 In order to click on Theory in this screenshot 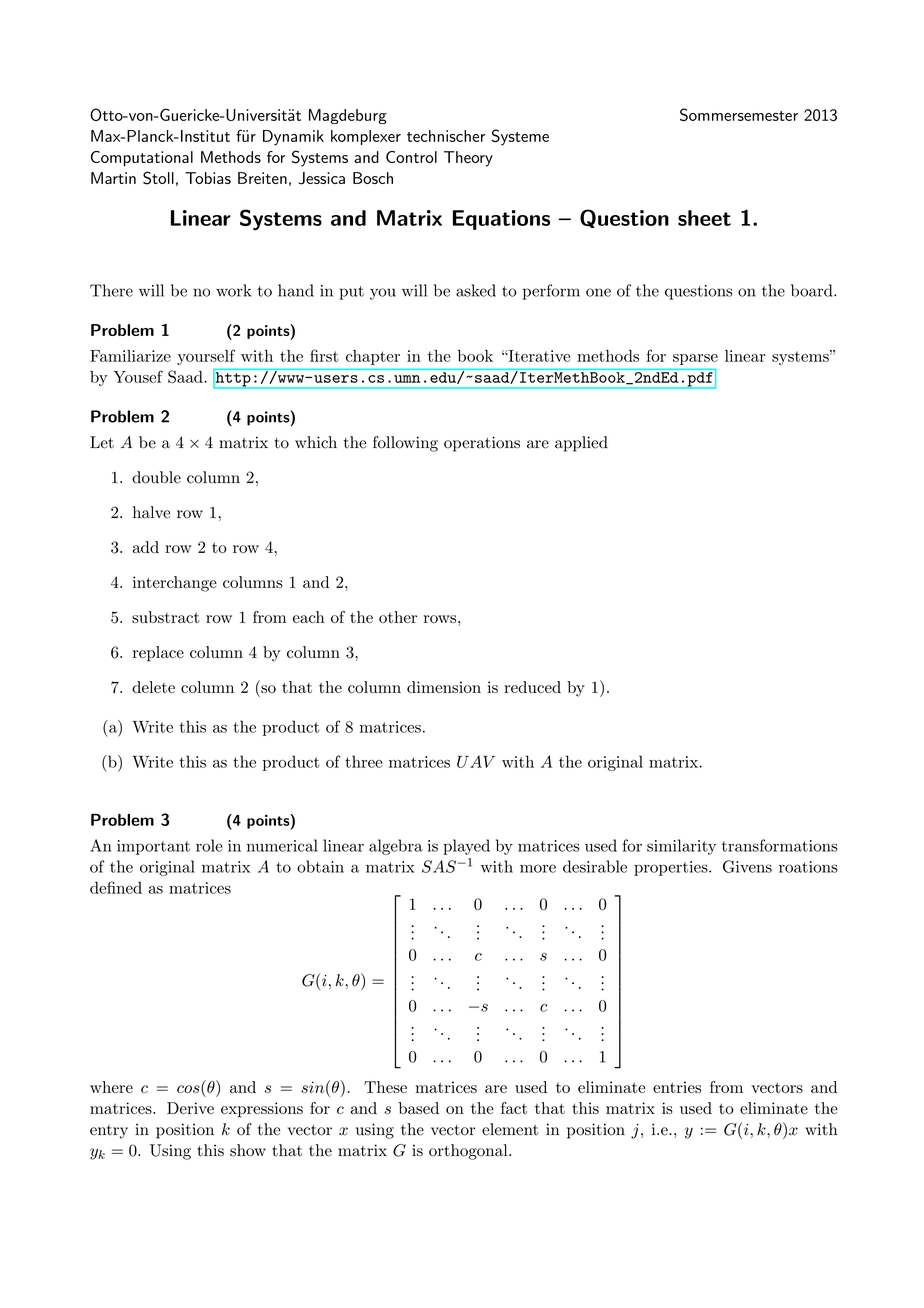, I will do `click(468, 159)`.
